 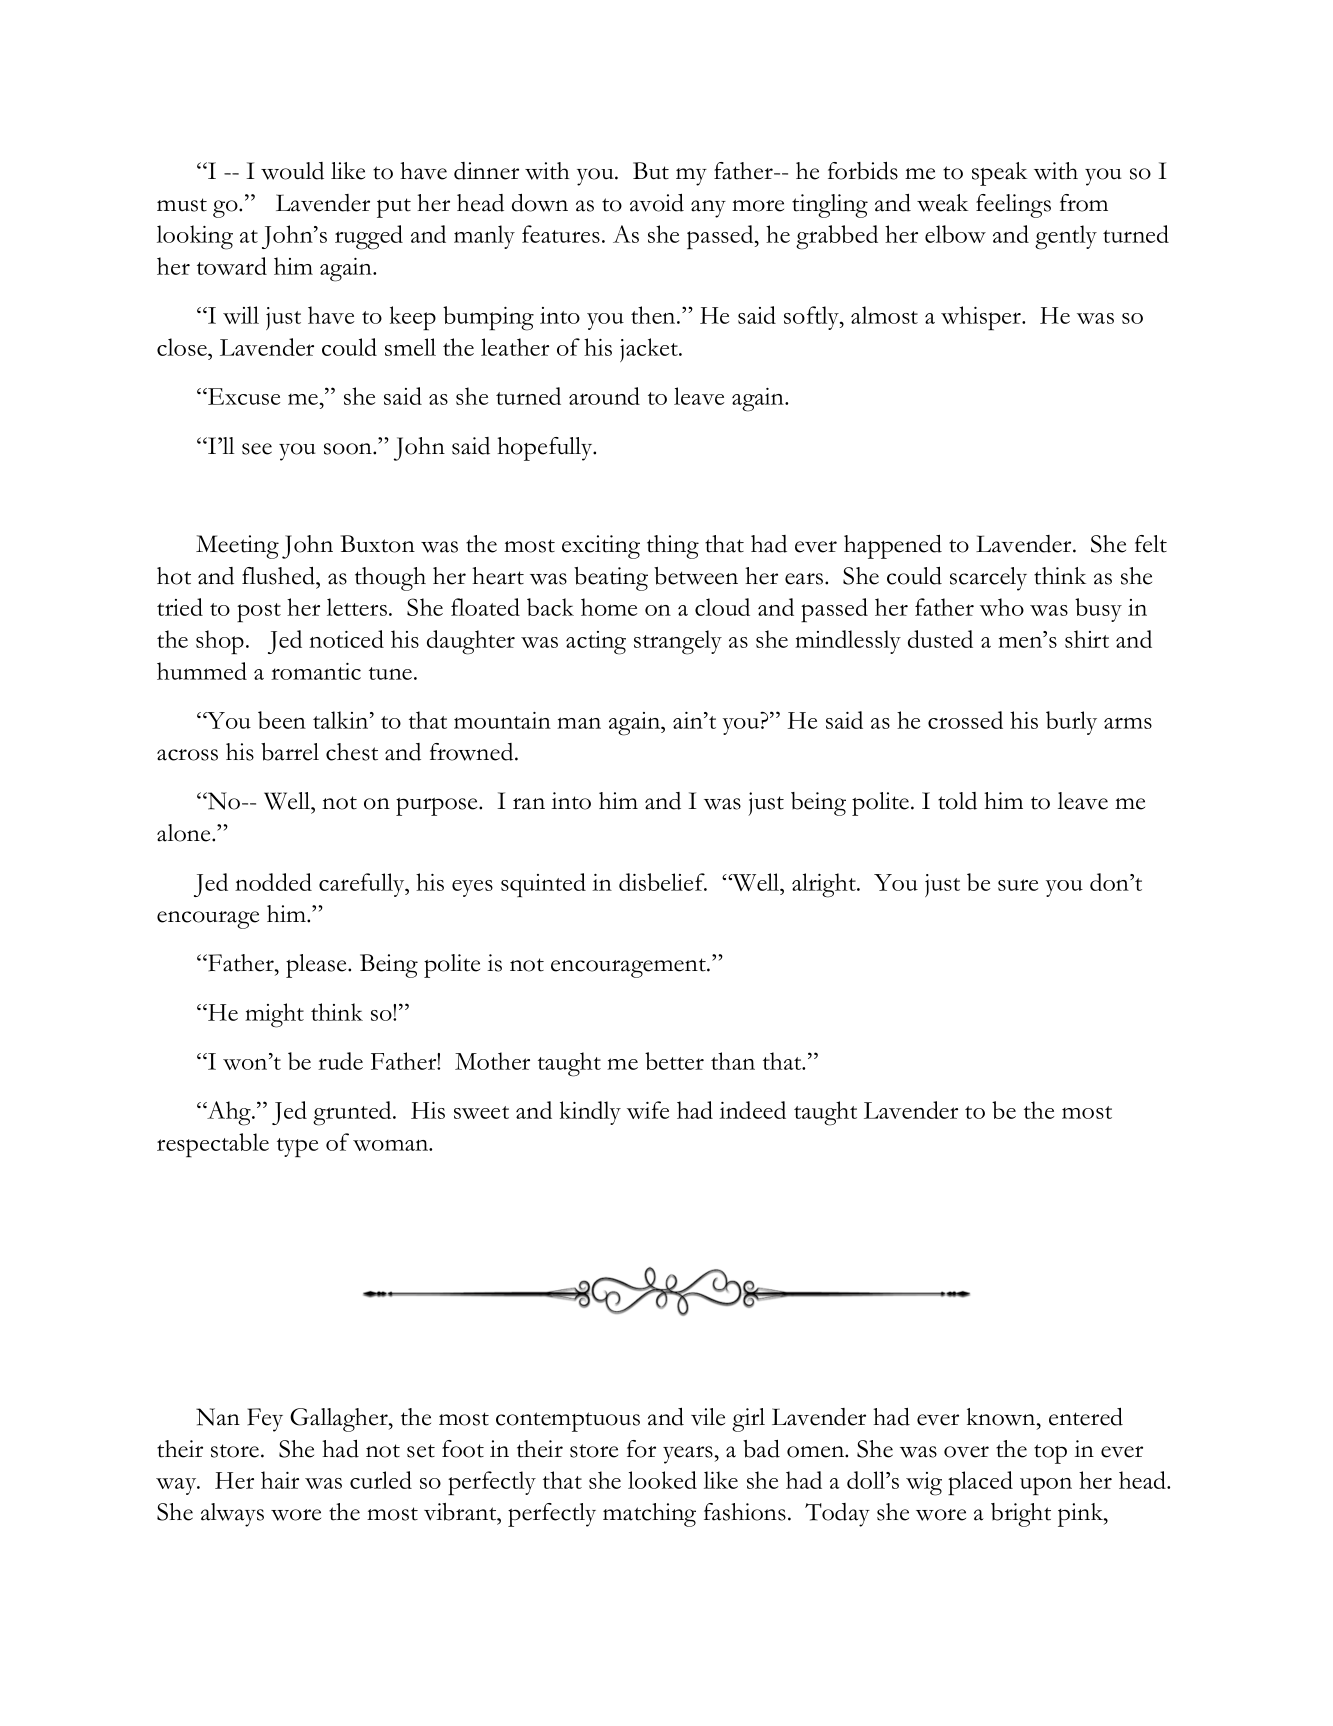 I want to click on felt, so click(x=1151, y=544).
